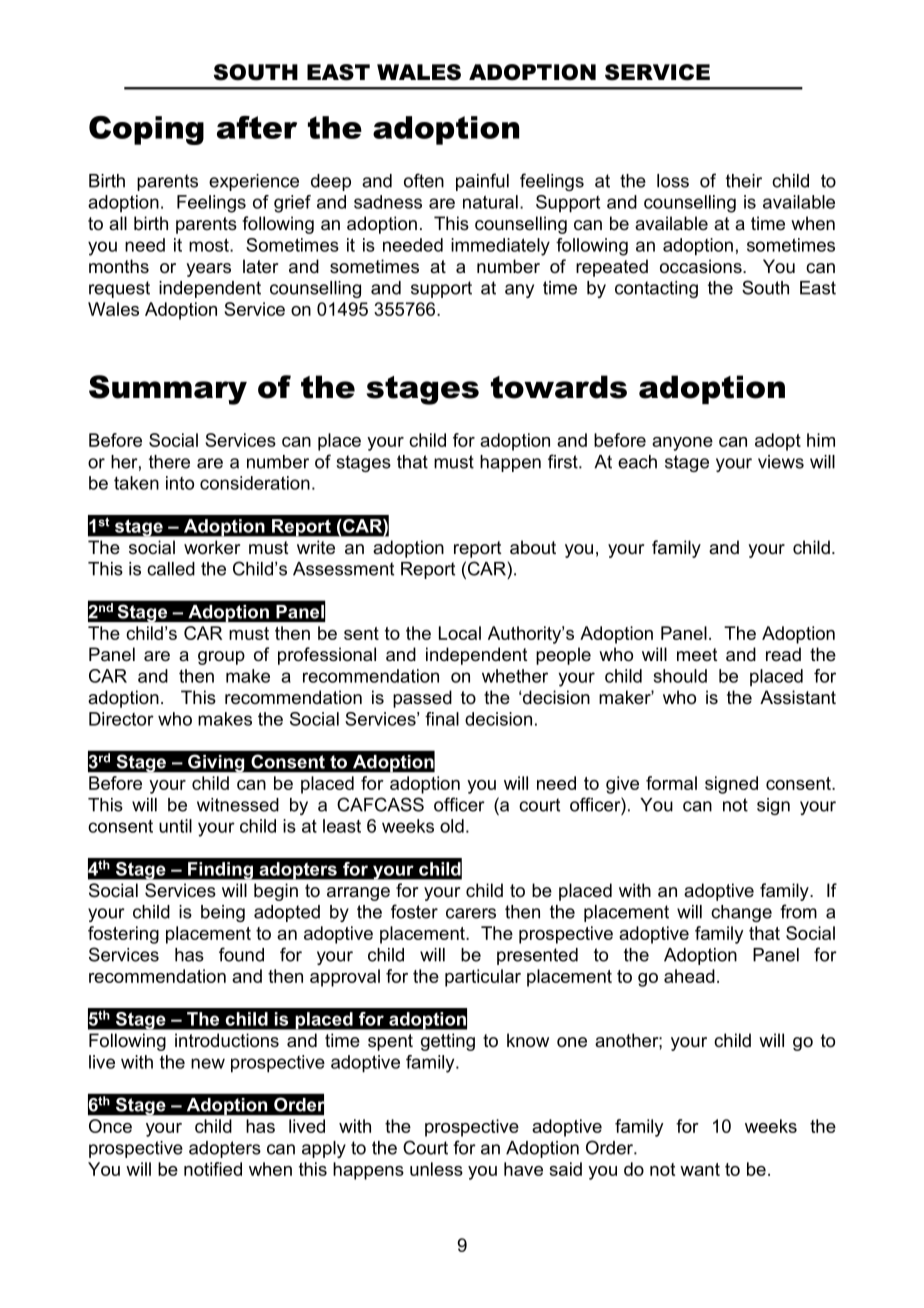 This screenshot has width=924, height=1308. I want to click on views, so click(781, 462).
